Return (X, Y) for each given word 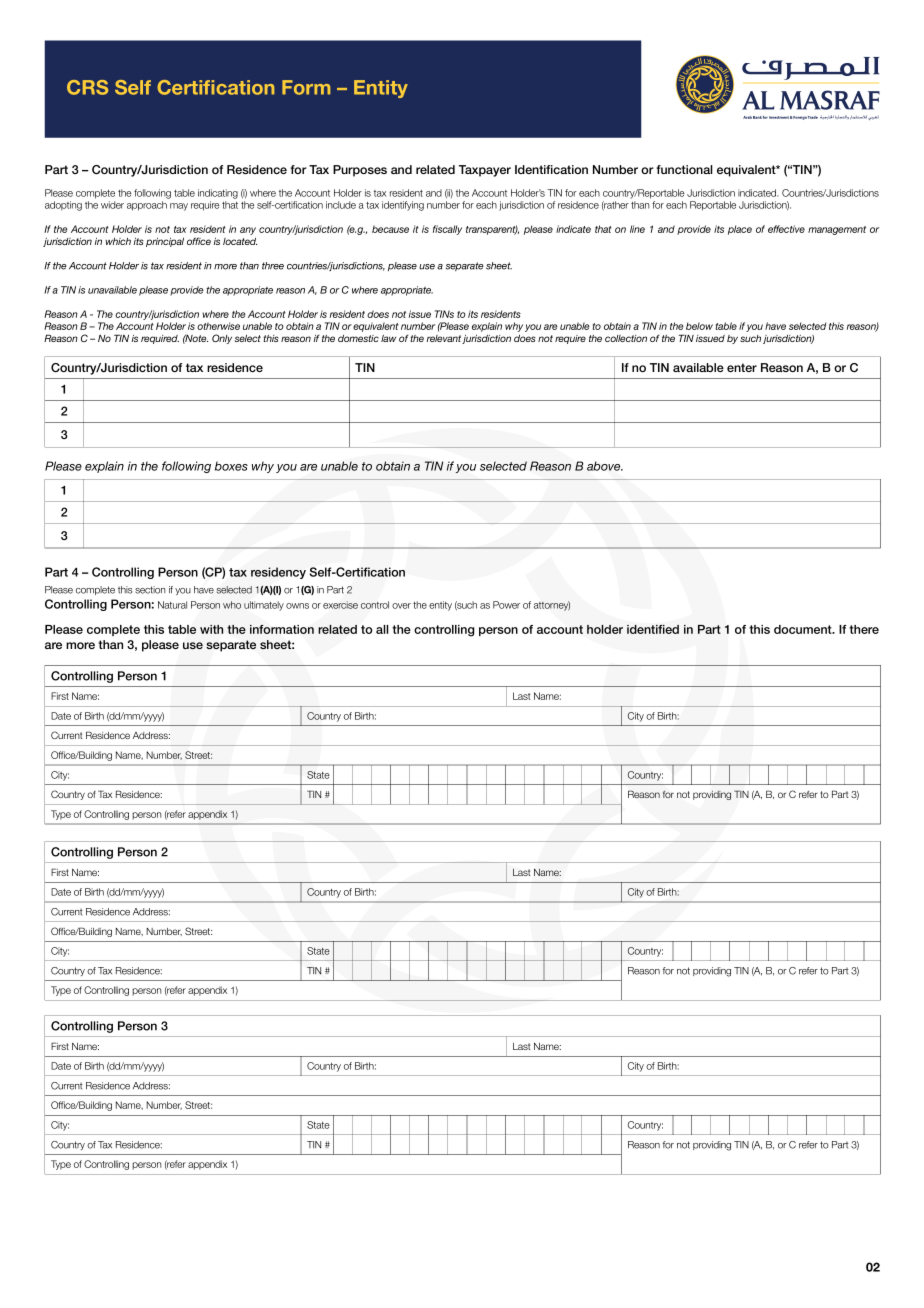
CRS (87, 87)
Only (222, 339)
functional (684, 169)
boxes (231, 466)
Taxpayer (485, 171)
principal (165, 242)
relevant (445, 339)
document (804, 629)
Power (506, 605)
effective (786, 229)
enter (742, 367)
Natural (172, 605)
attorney (552, 606)
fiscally (447, 230)
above (605, 466)
